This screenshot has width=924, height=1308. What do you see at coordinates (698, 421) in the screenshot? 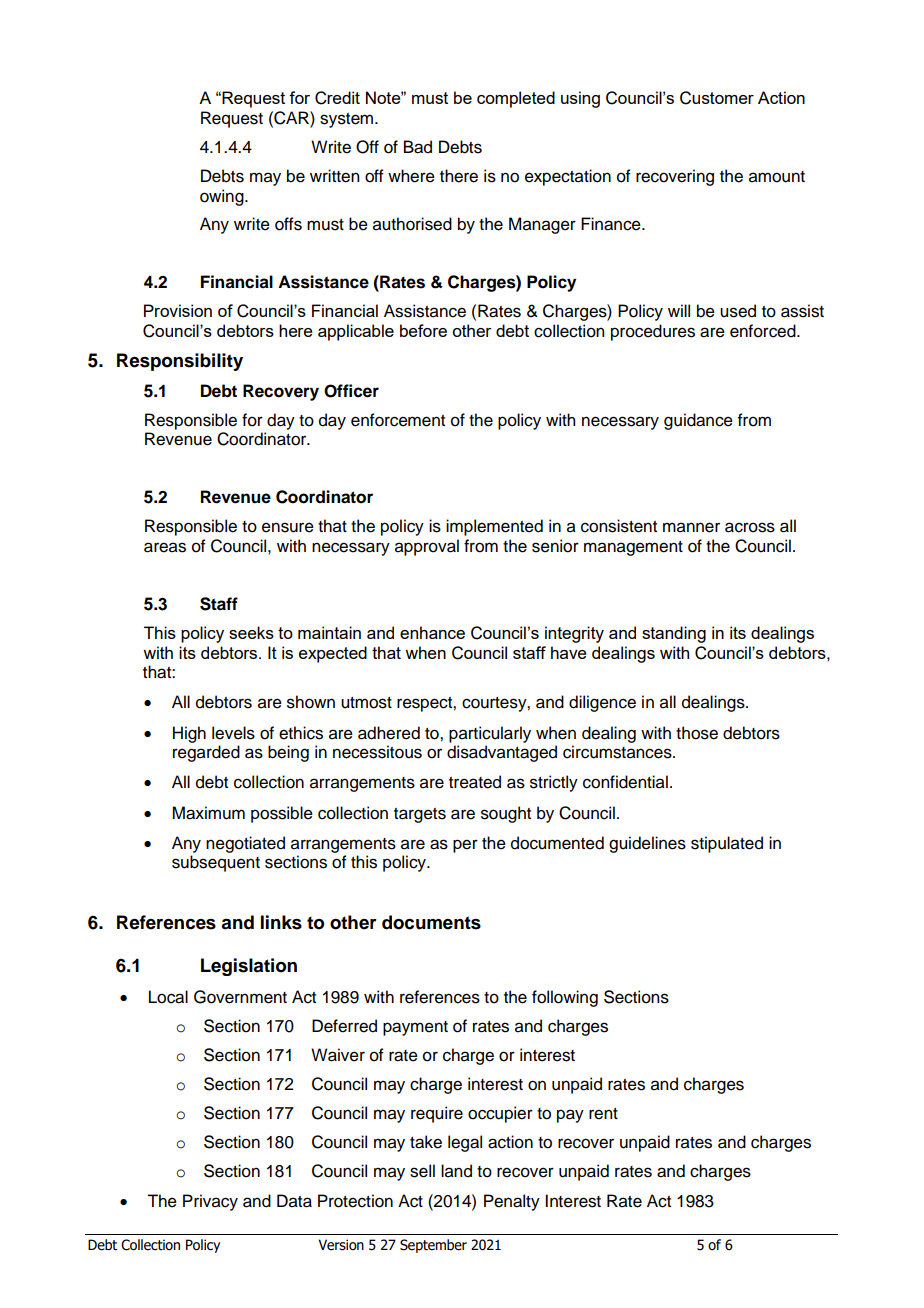
I see `guidance` at bounding box center [698, 421].
